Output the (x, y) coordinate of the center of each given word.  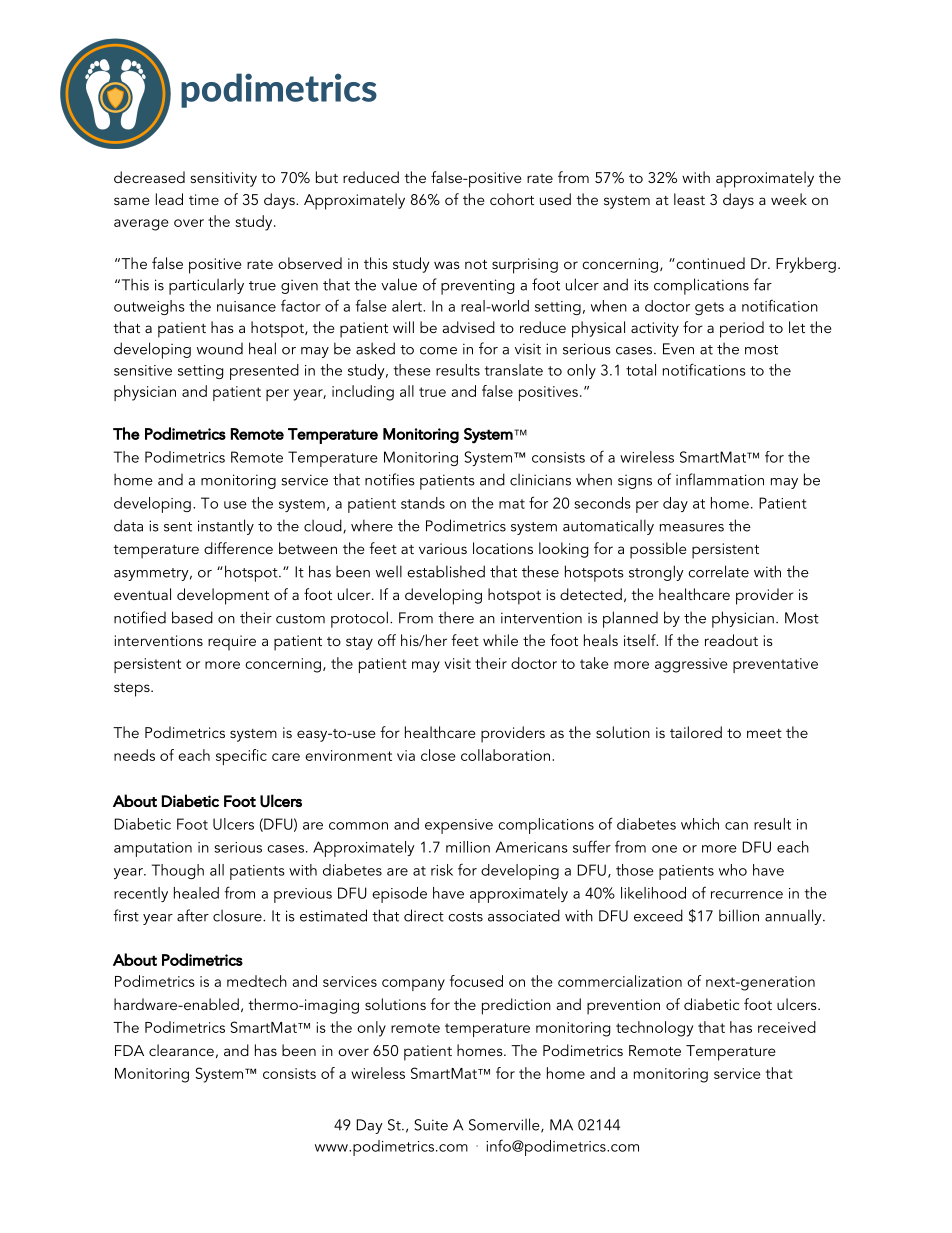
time (204, 199)
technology (654, 1029)
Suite (431, 1125)
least (689, 199)
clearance (181, 1050)
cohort (512, 199)
